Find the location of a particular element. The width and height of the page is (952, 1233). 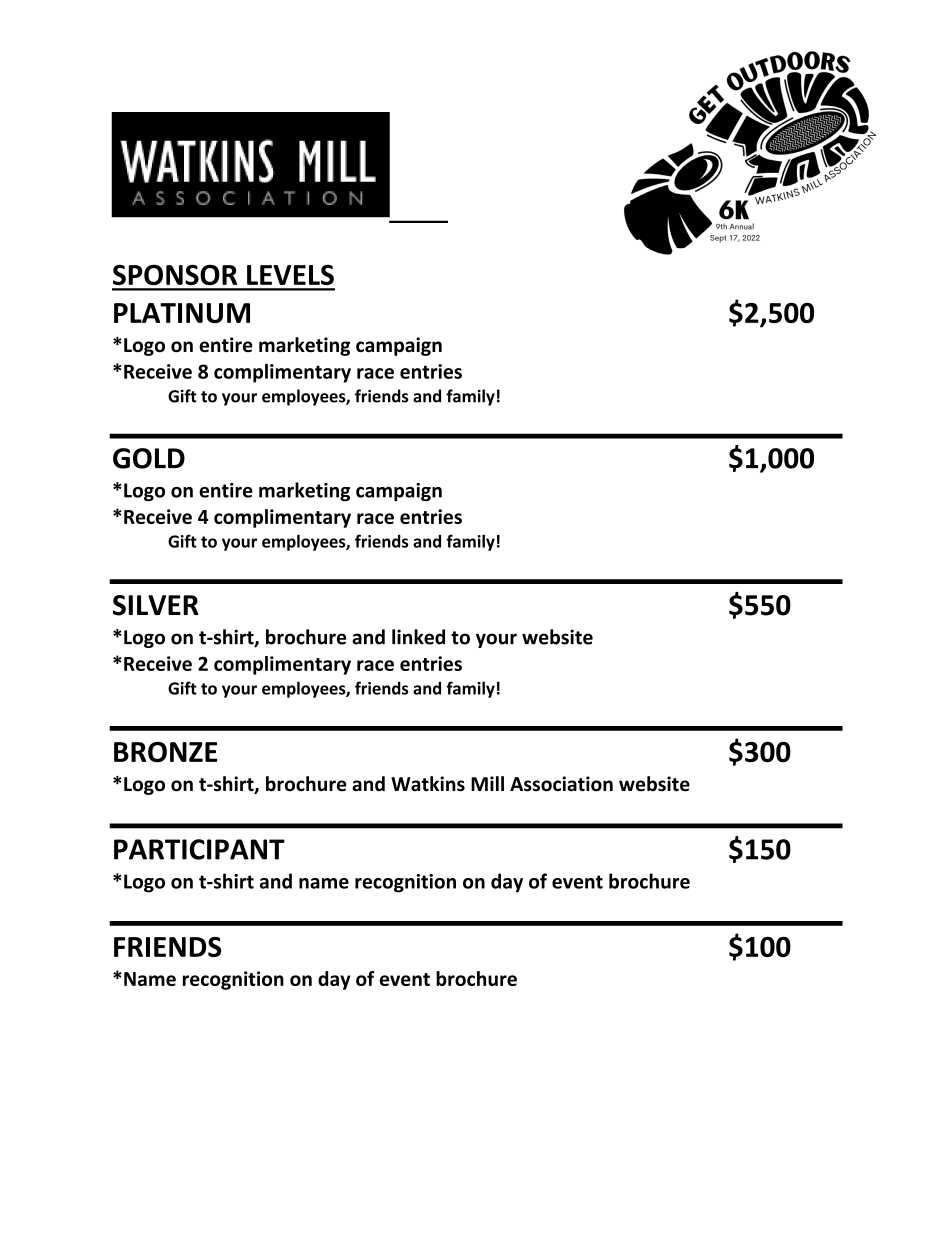

Mill is located at coordinates (487, 783).
